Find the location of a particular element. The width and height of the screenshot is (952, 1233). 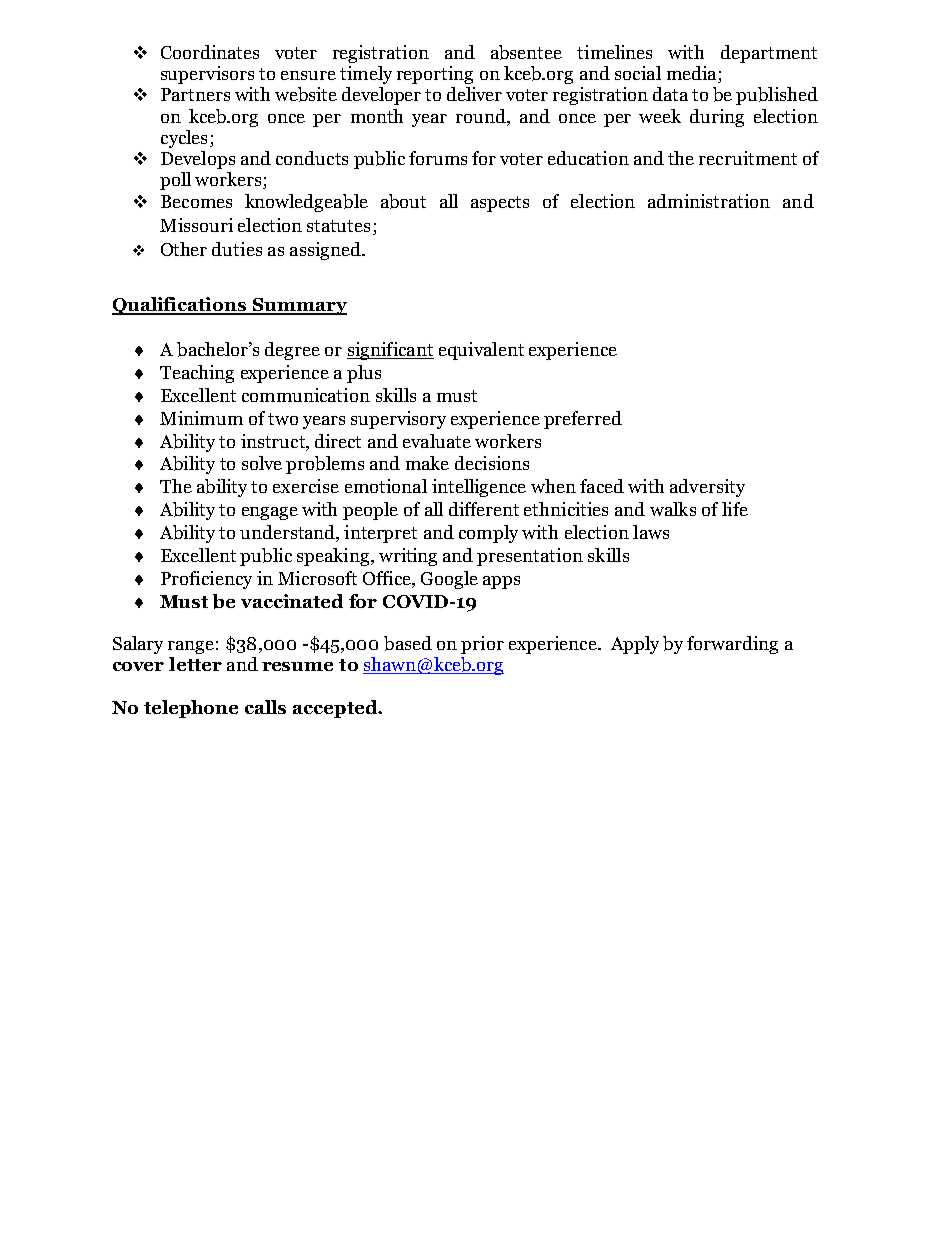

duties is located at coordinates (237, 249).
